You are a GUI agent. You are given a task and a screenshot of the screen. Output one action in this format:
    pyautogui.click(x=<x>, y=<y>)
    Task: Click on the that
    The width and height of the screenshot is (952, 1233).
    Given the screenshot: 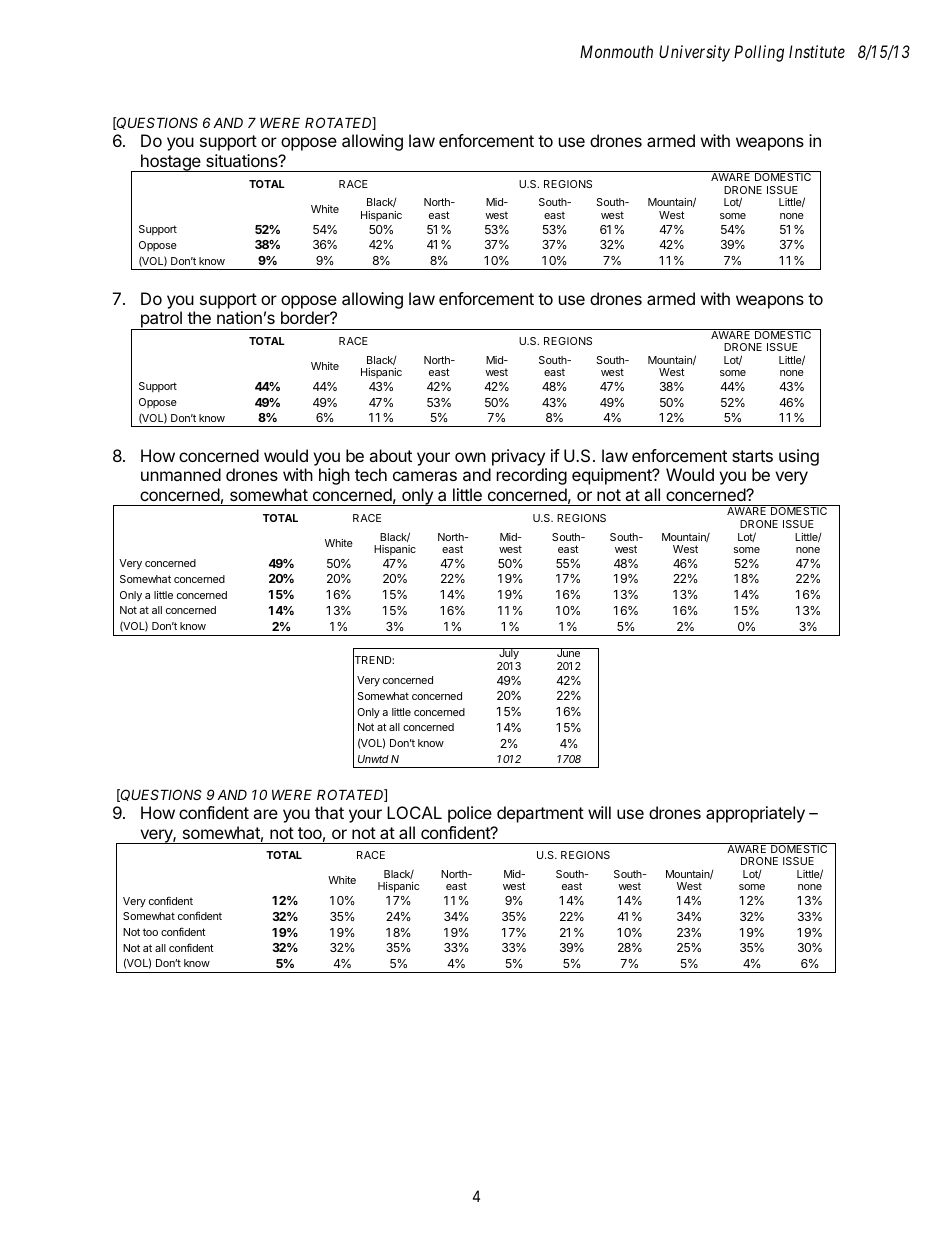 What is the action you would take?
    pyautogui.click(x=329, y=812)
